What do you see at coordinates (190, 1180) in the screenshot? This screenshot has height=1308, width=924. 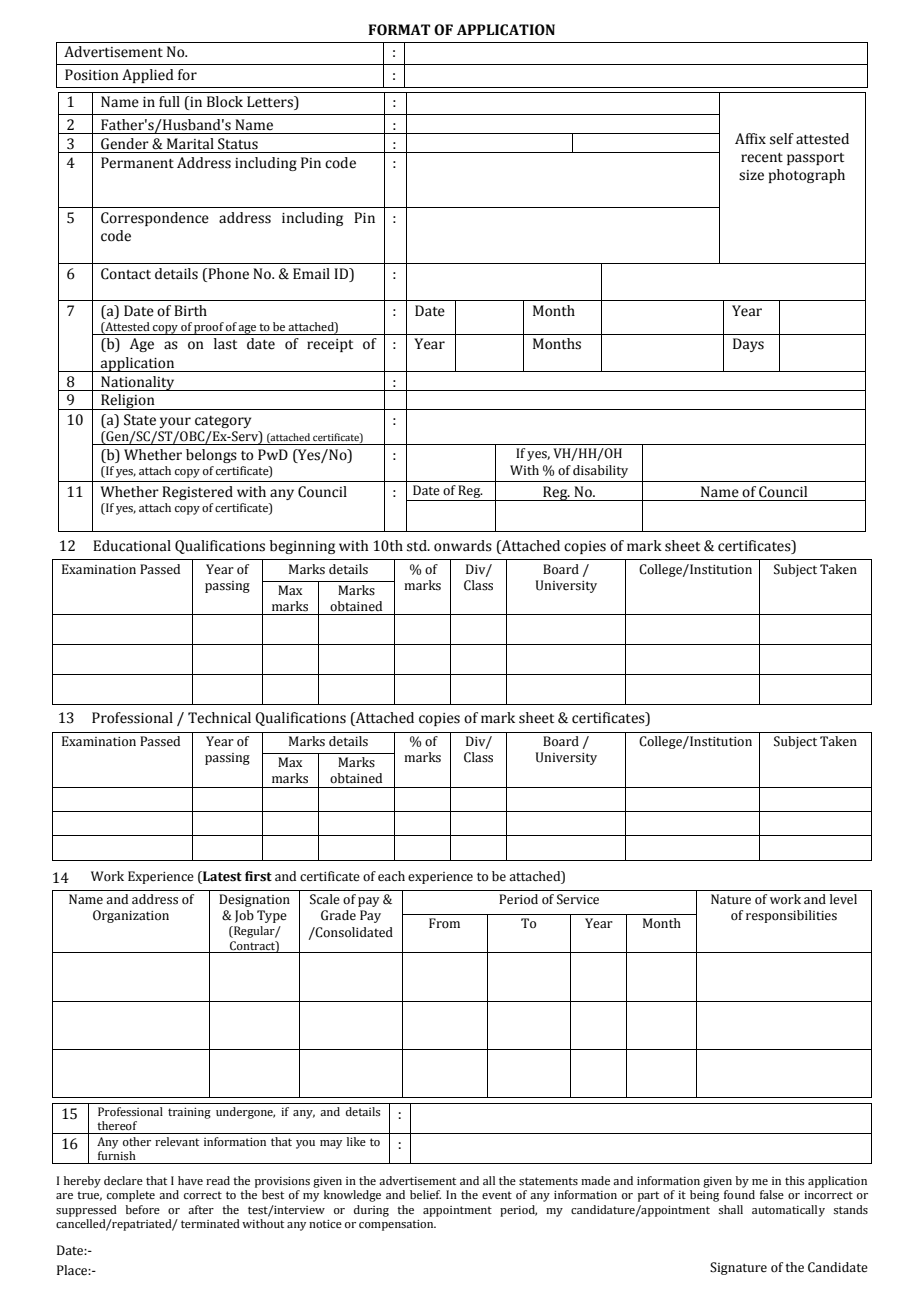 I see `have` at bounding box center [190, 1180].
